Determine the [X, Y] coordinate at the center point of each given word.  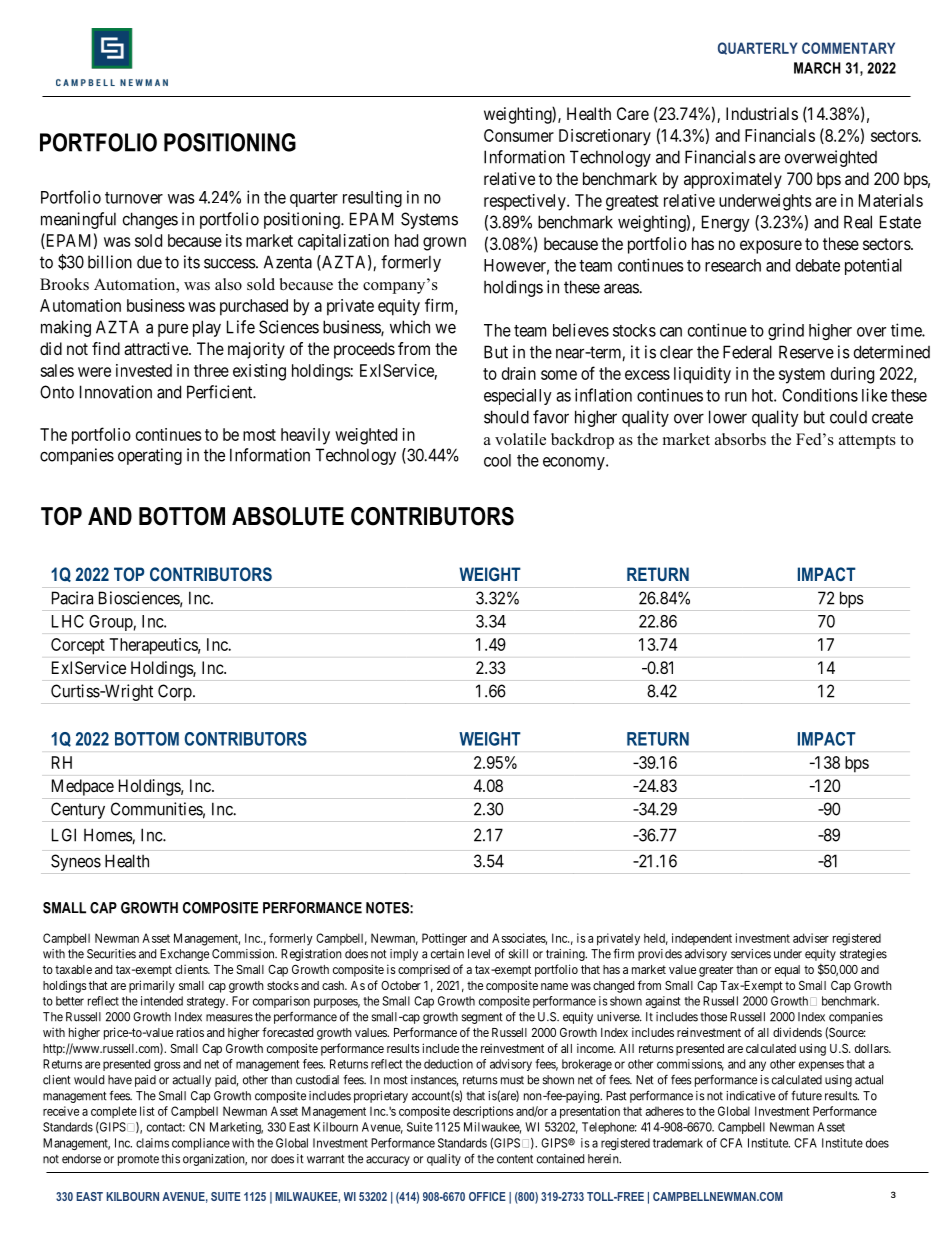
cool [497, 460]
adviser [811, 938]
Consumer [519, 135]
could [848, 417]
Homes [108, 836]
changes [150, 220]
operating [150, 456]
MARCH [817, 68]
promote [138, 1160]
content [515, 1159]
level [479, 954]
